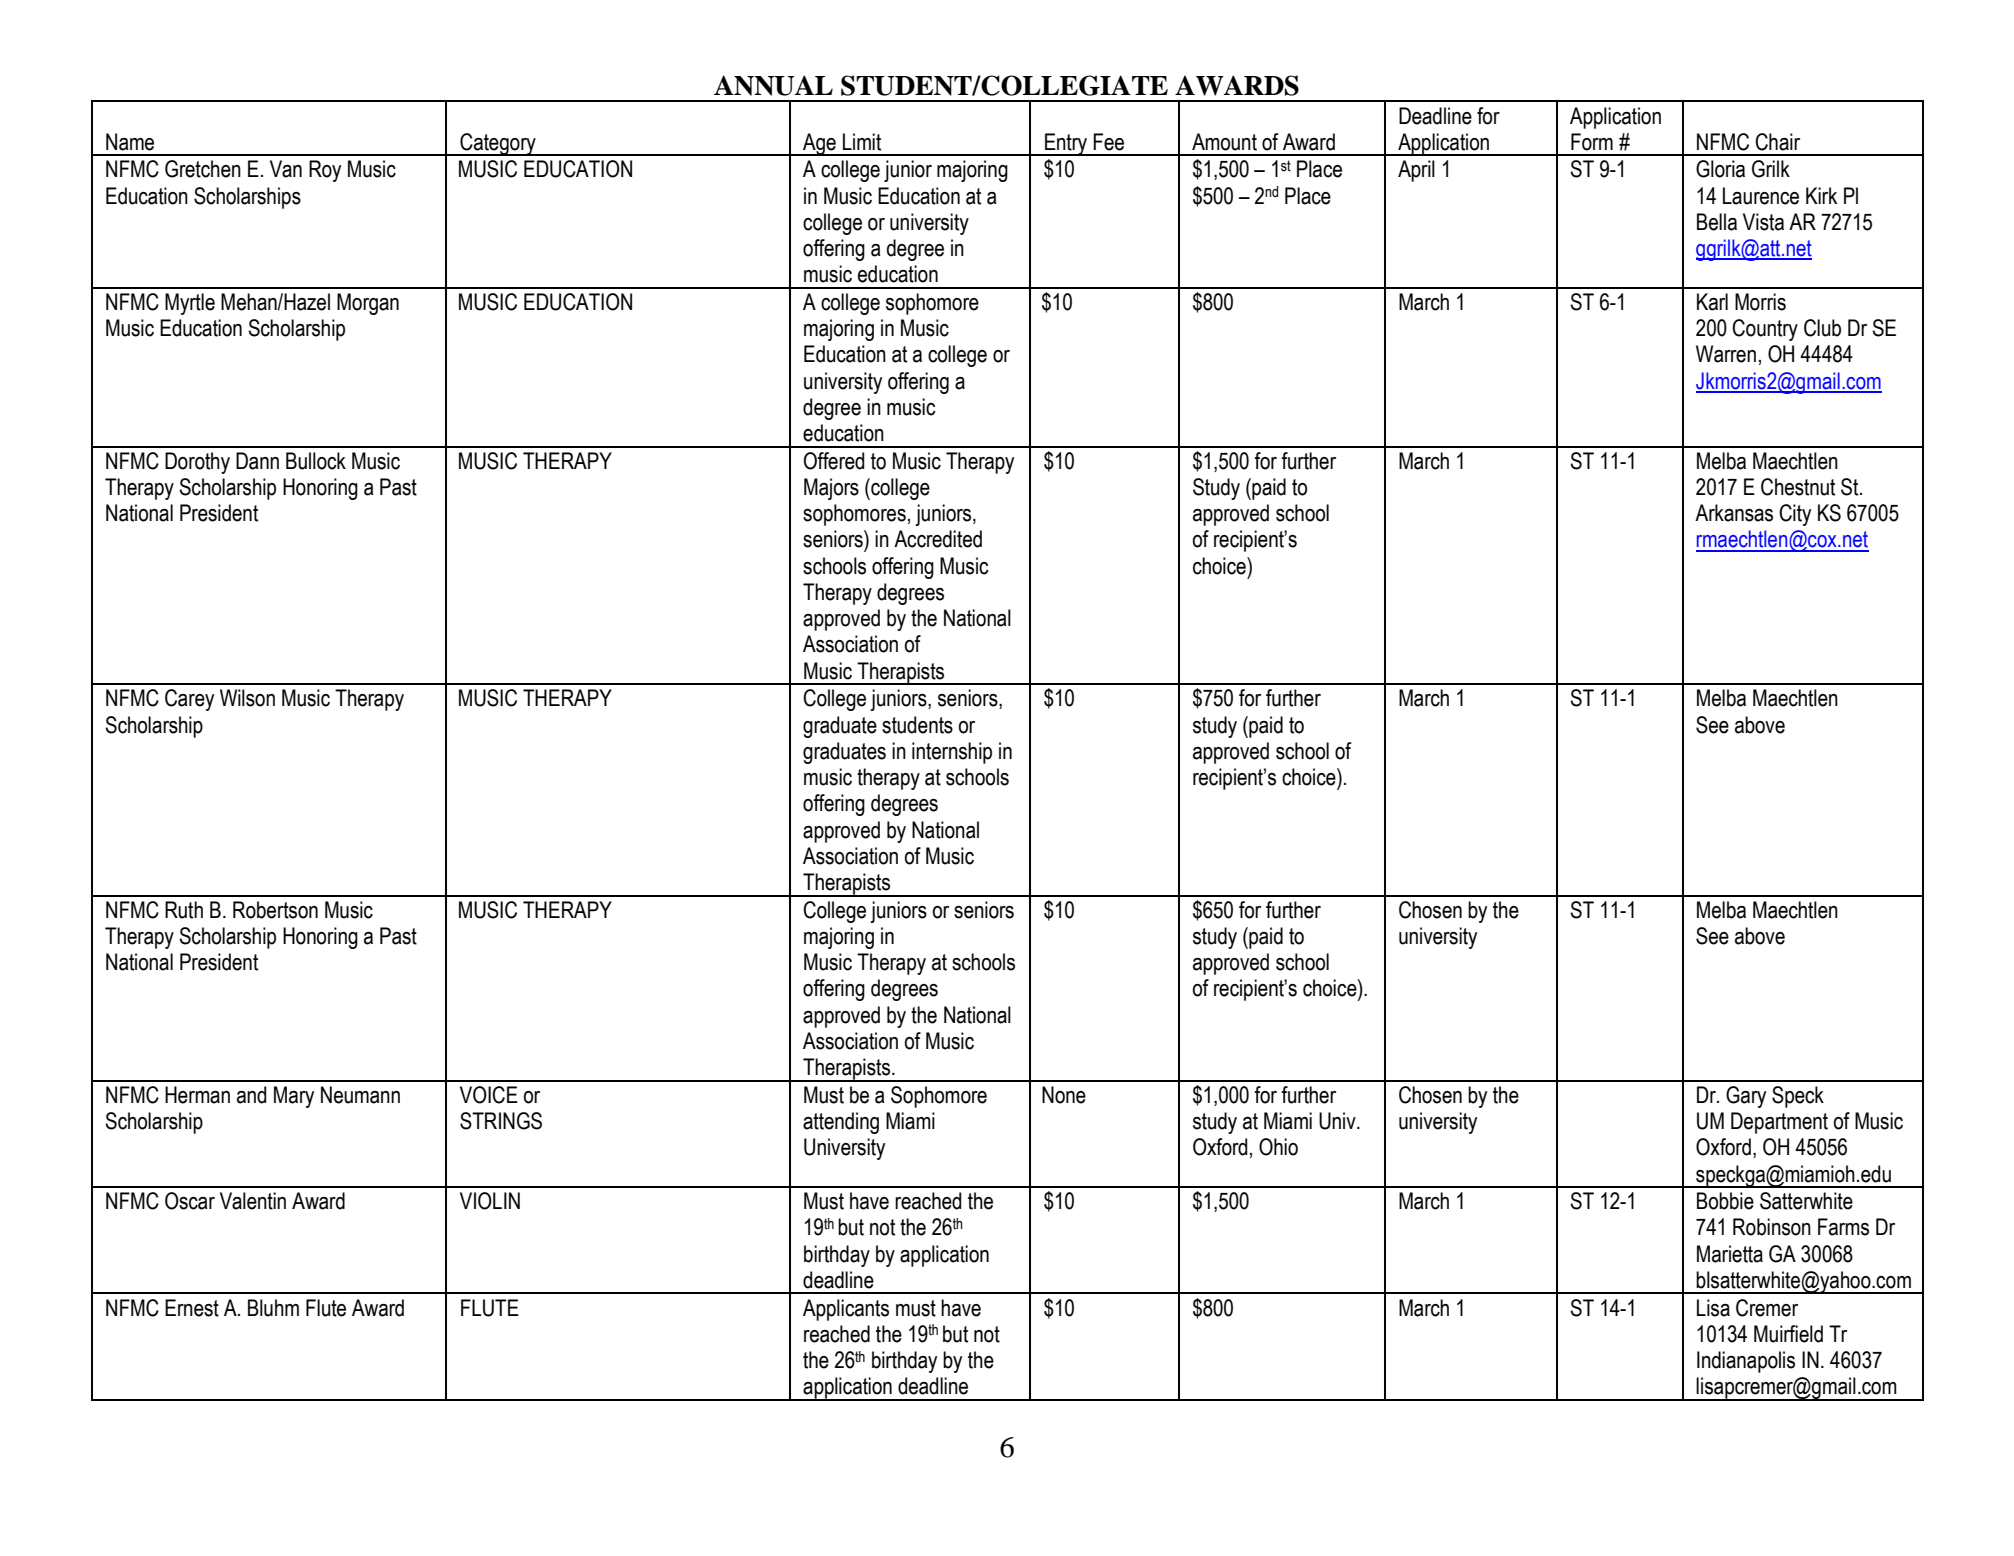  What do you see at coordinates (1592, 142) in the page?
I see `Form` at bounding box center [1592, 142].
